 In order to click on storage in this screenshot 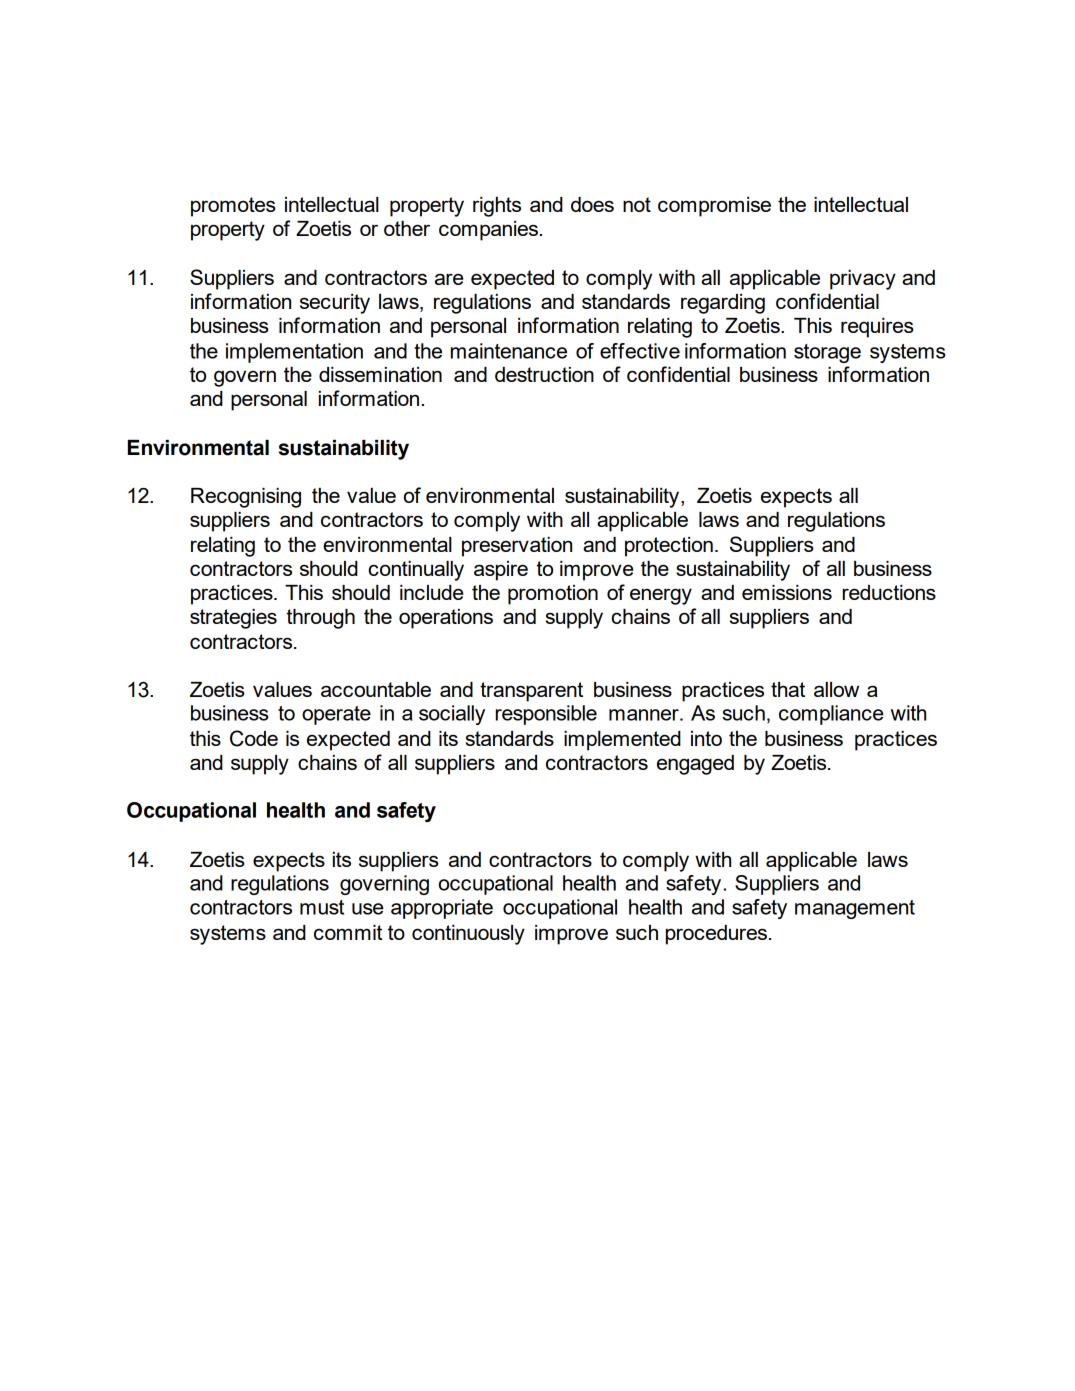, I will do `click(827, 353)`.
